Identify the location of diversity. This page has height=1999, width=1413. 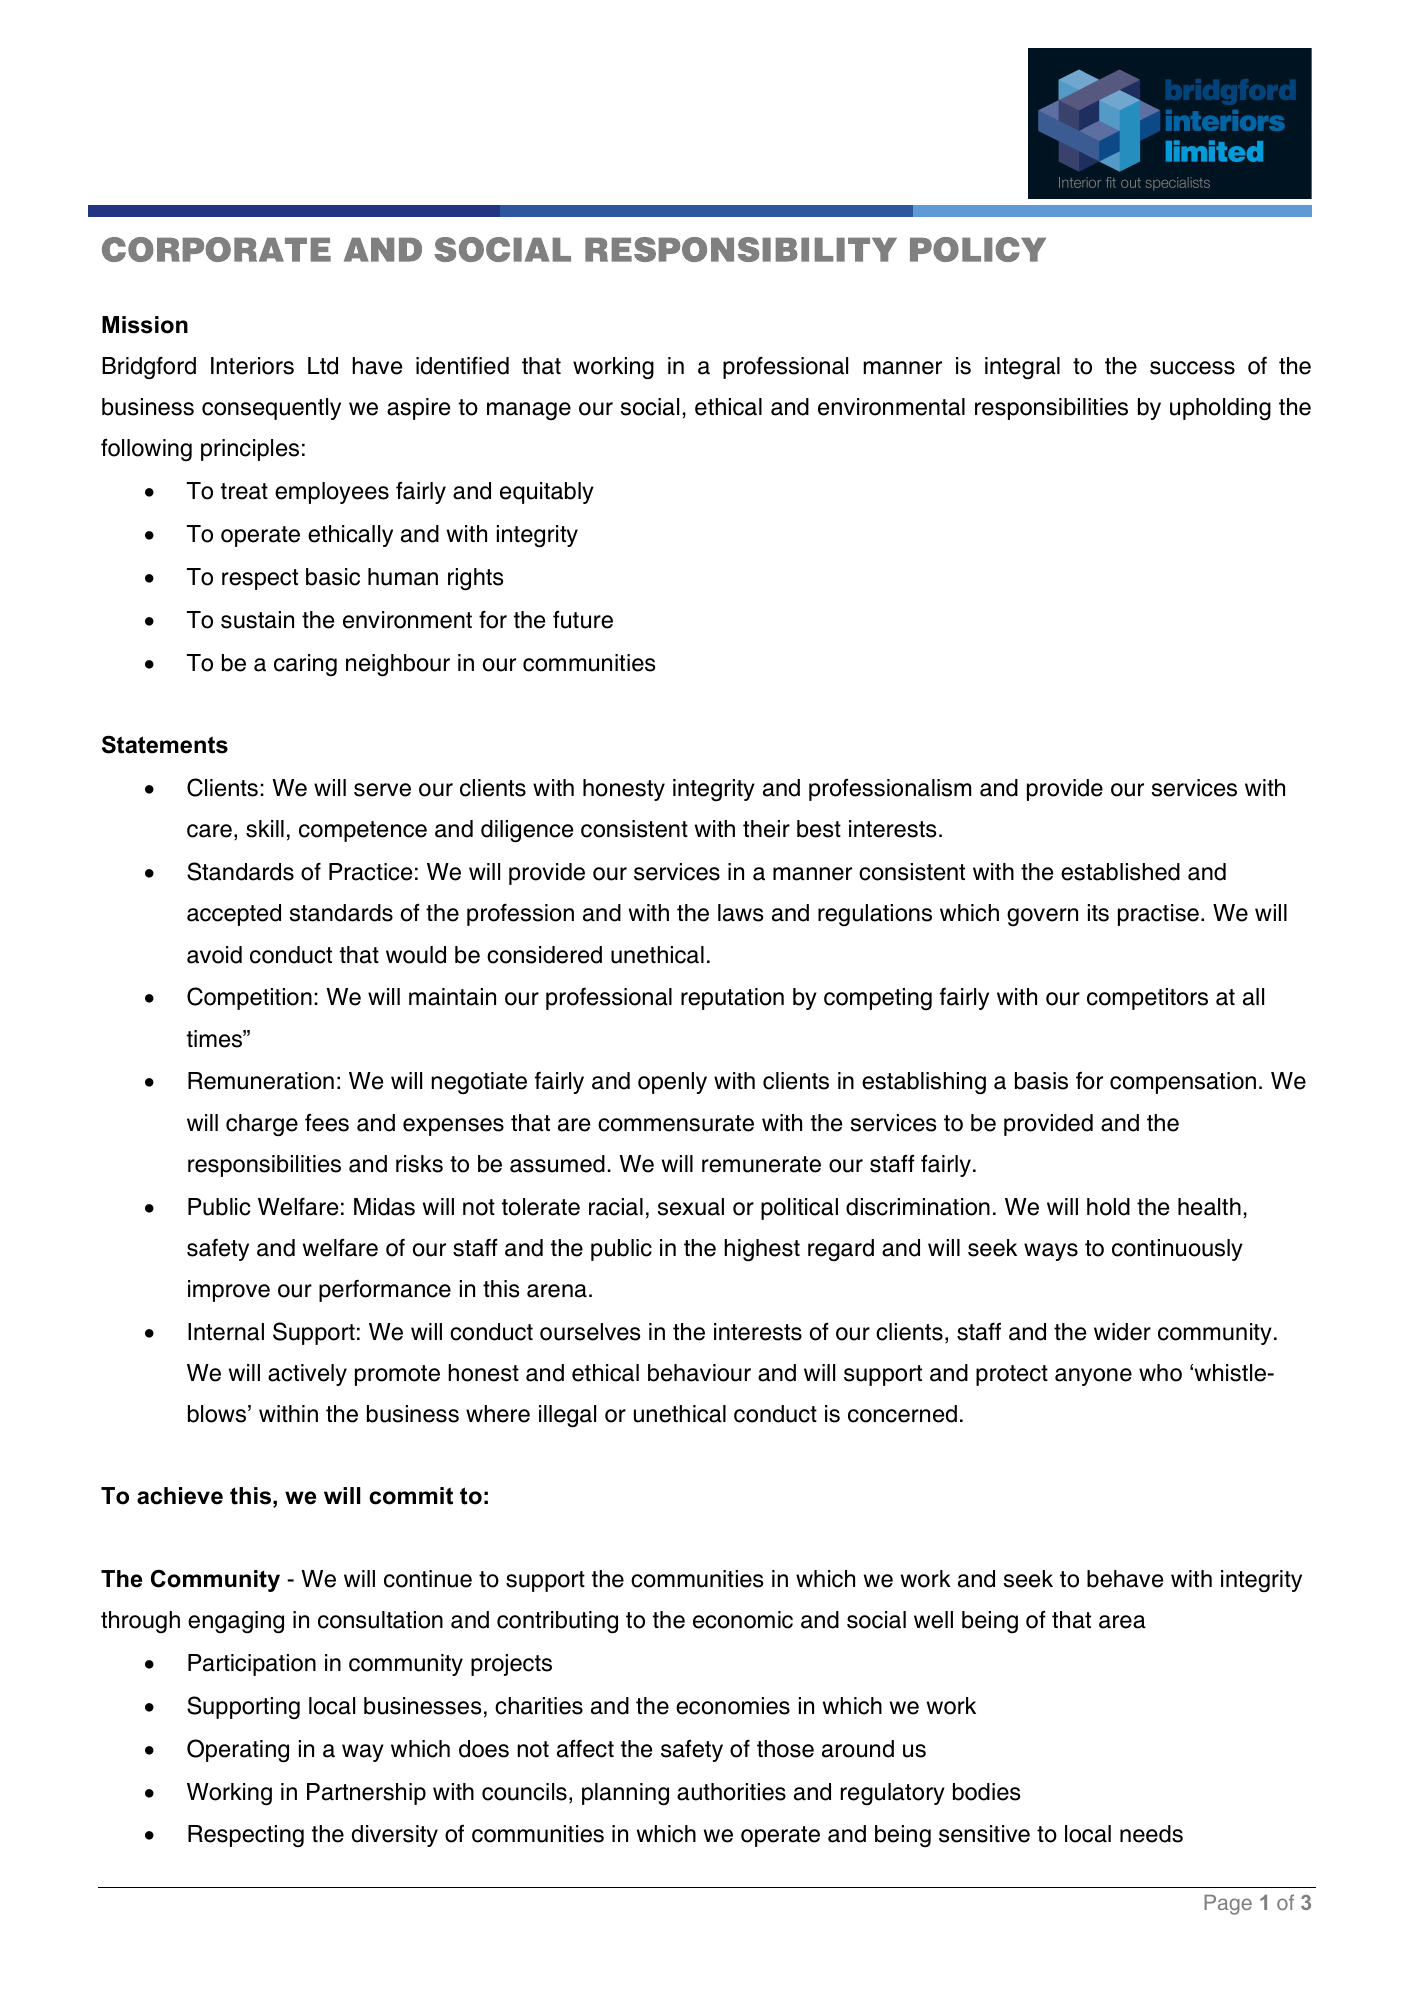
(395, 1836).
